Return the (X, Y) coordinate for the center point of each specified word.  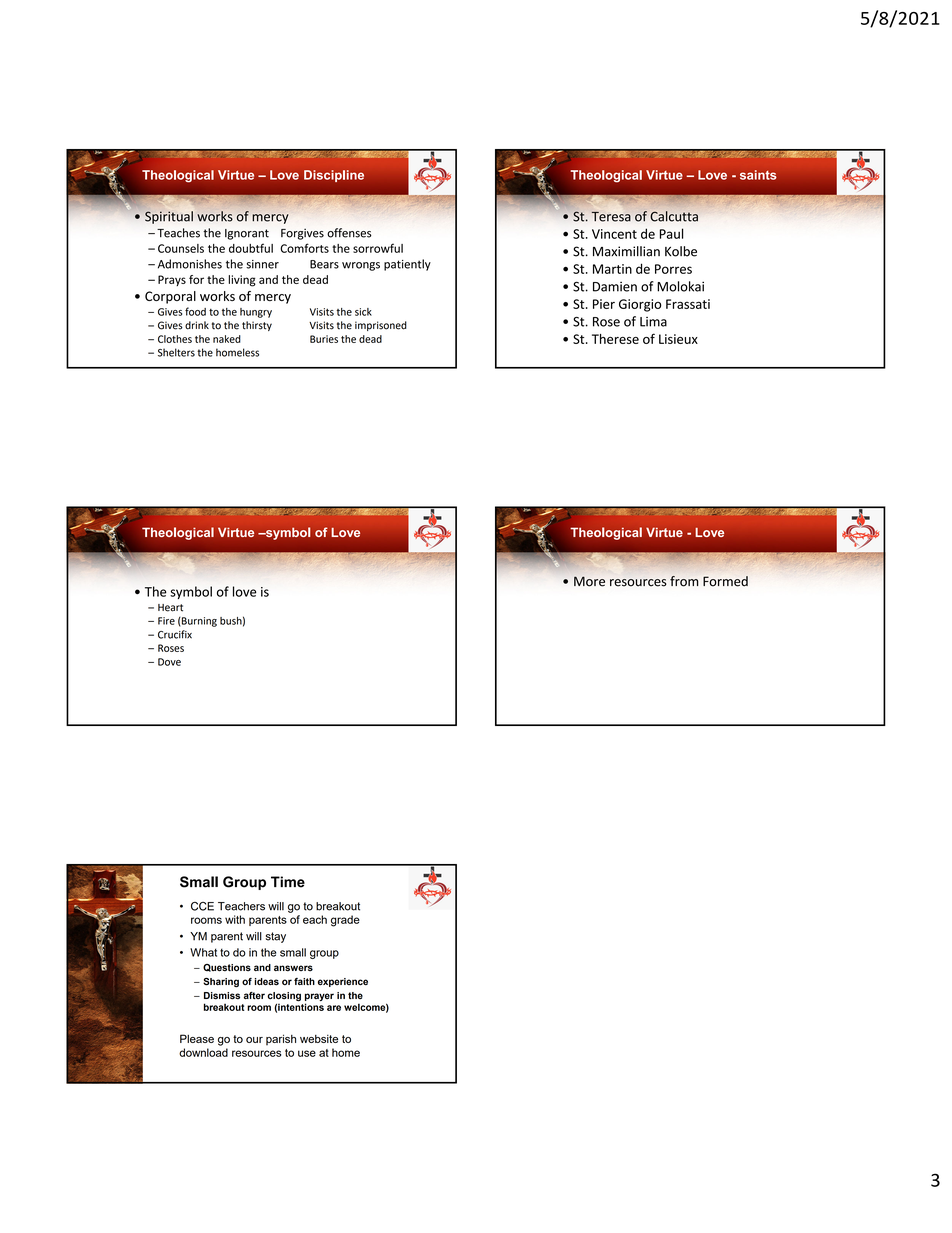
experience (343, 982)
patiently (407, 265)
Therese (615, 339)
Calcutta (674, 216)
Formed (725, 581)
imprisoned (381, 326)
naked (227, 339)
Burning (198, 622)
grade (345, 921)
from (684, 581)
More (589, 581)
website (319, 1038)
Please (197, 1038)
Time (288, 882)
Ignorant (247, 234)
